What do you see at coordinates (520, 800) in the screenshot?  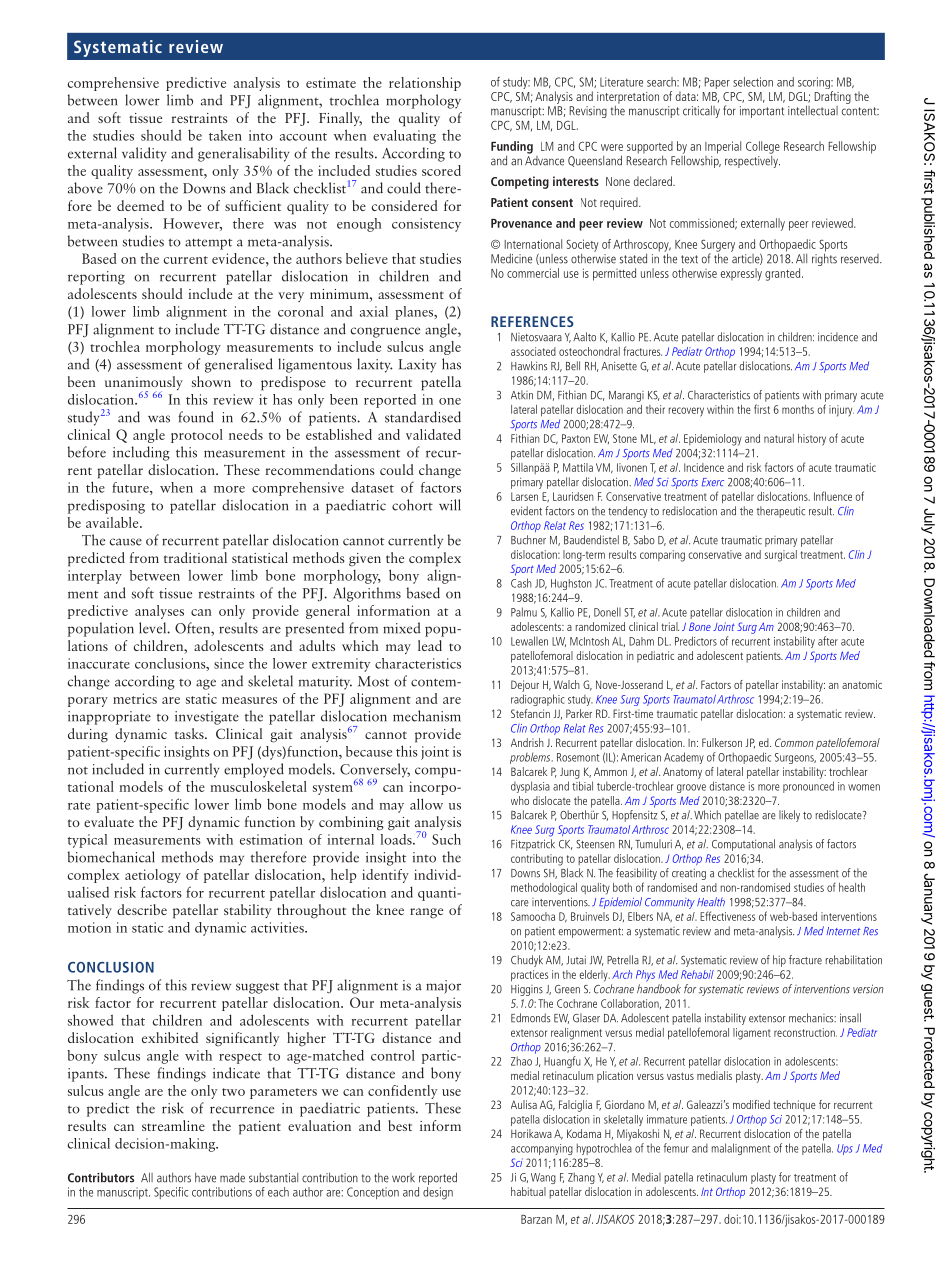 I see `who` at bounding box center [520, 800].
